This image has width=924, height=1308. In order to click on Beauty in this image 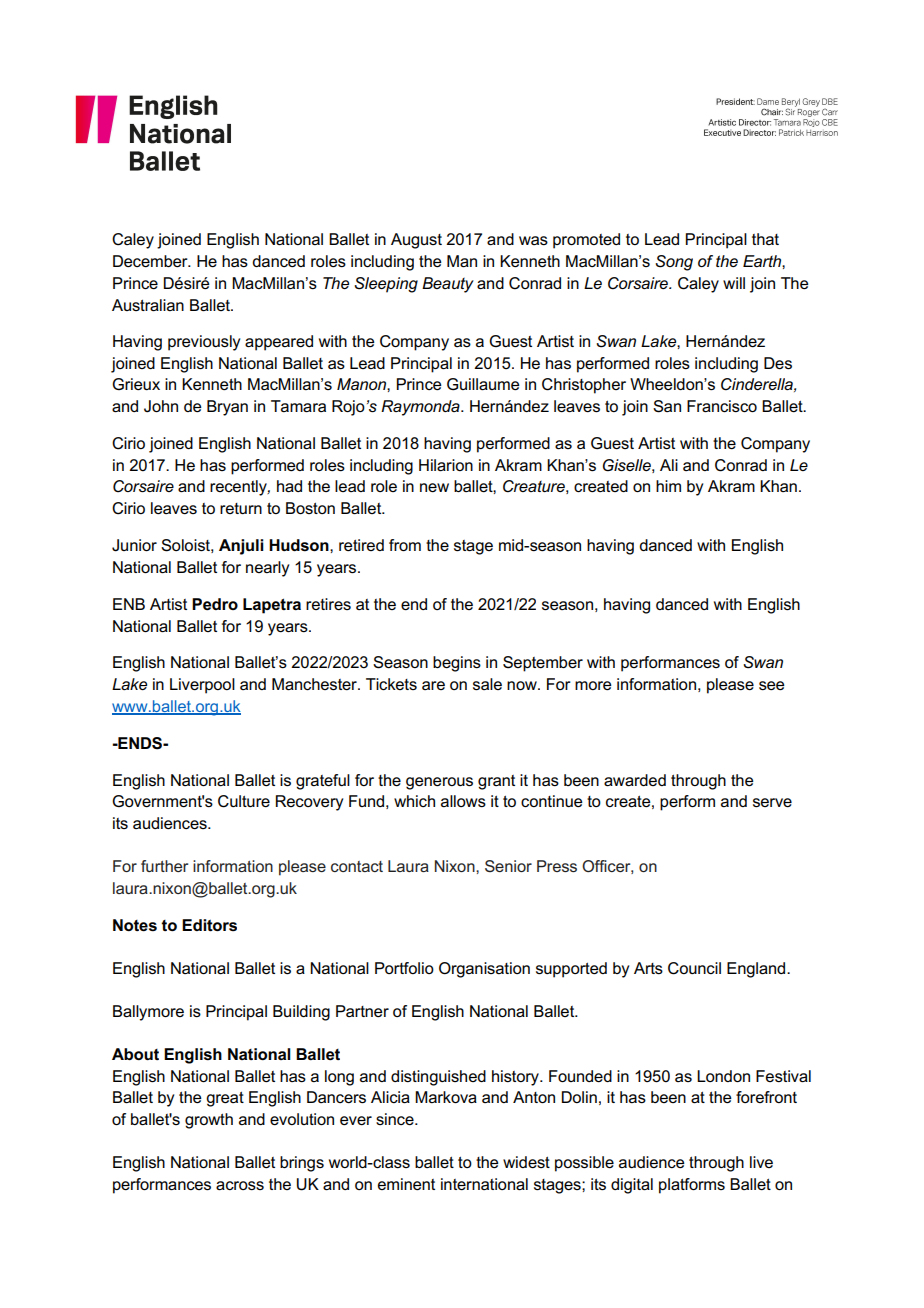, I will do `click(448, 285)`.
